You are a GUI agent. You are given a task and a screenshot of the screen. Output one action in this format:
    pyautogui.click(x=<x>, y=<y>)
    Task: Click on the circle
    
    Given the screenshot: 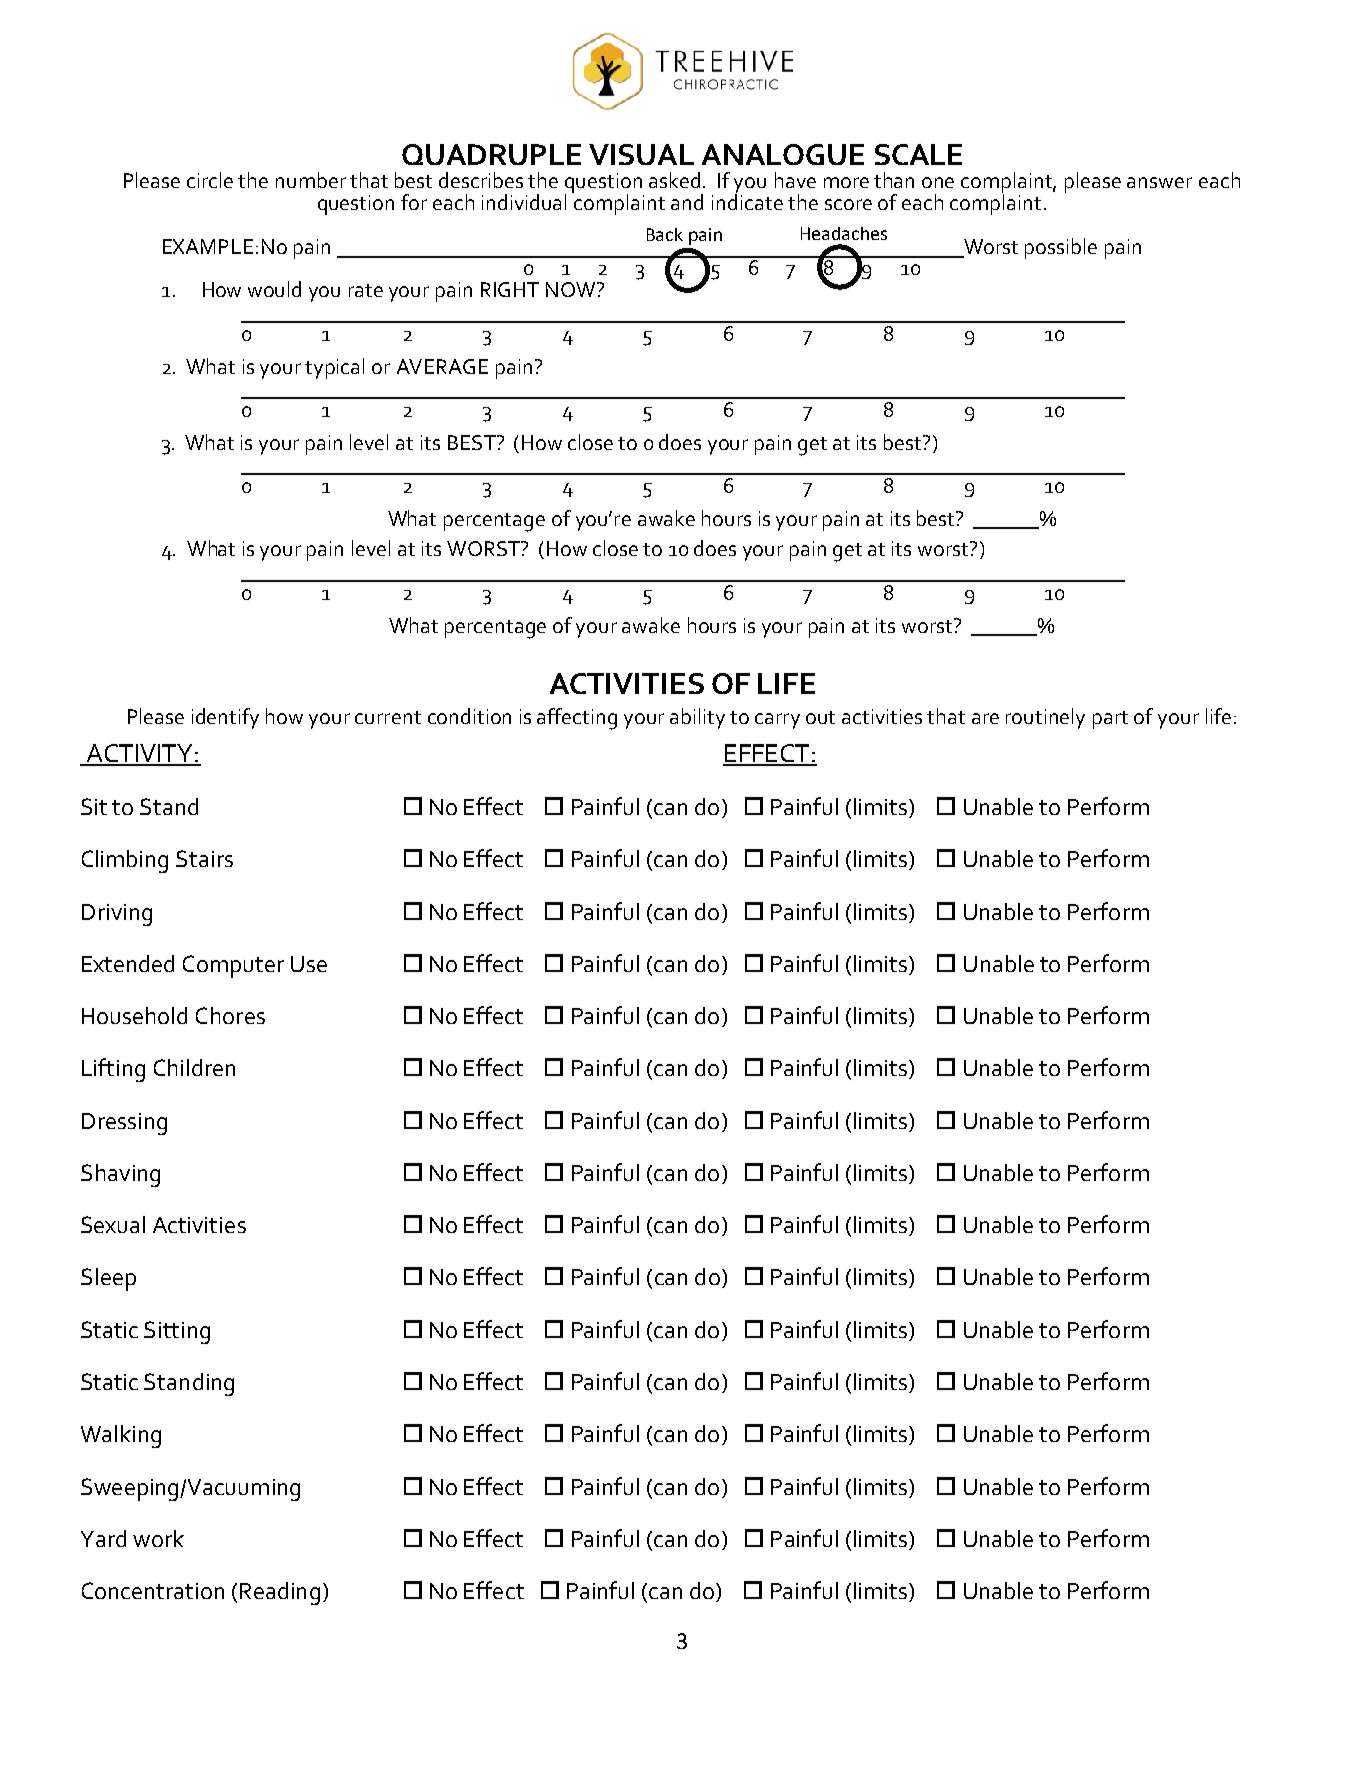 What is the action you would take?
    pyautogui.click(x=210, y=180)
